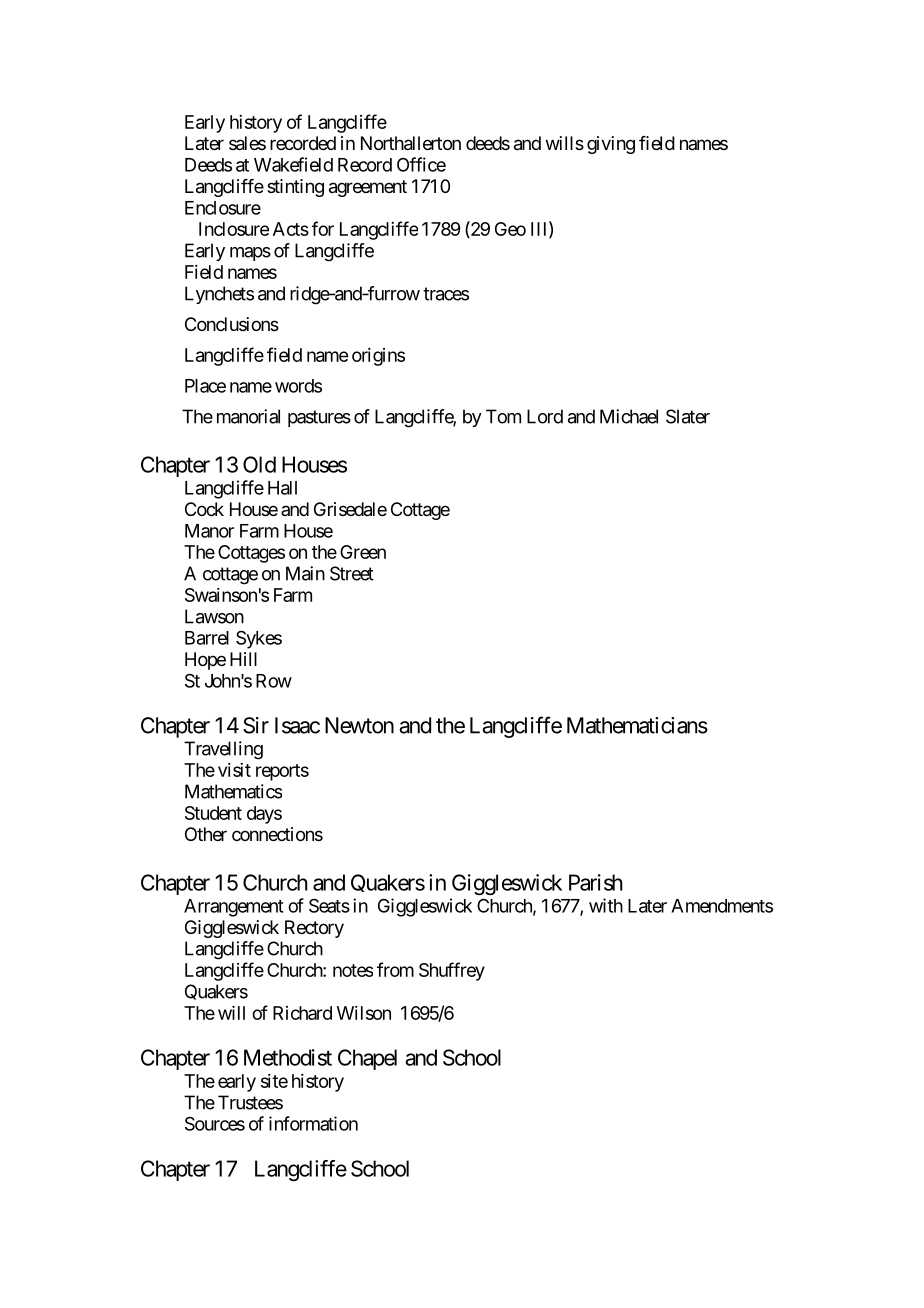  What do you see at coordinates (606, 905) in the screenshot?
I see `with` at bounding box center [606, 905].
